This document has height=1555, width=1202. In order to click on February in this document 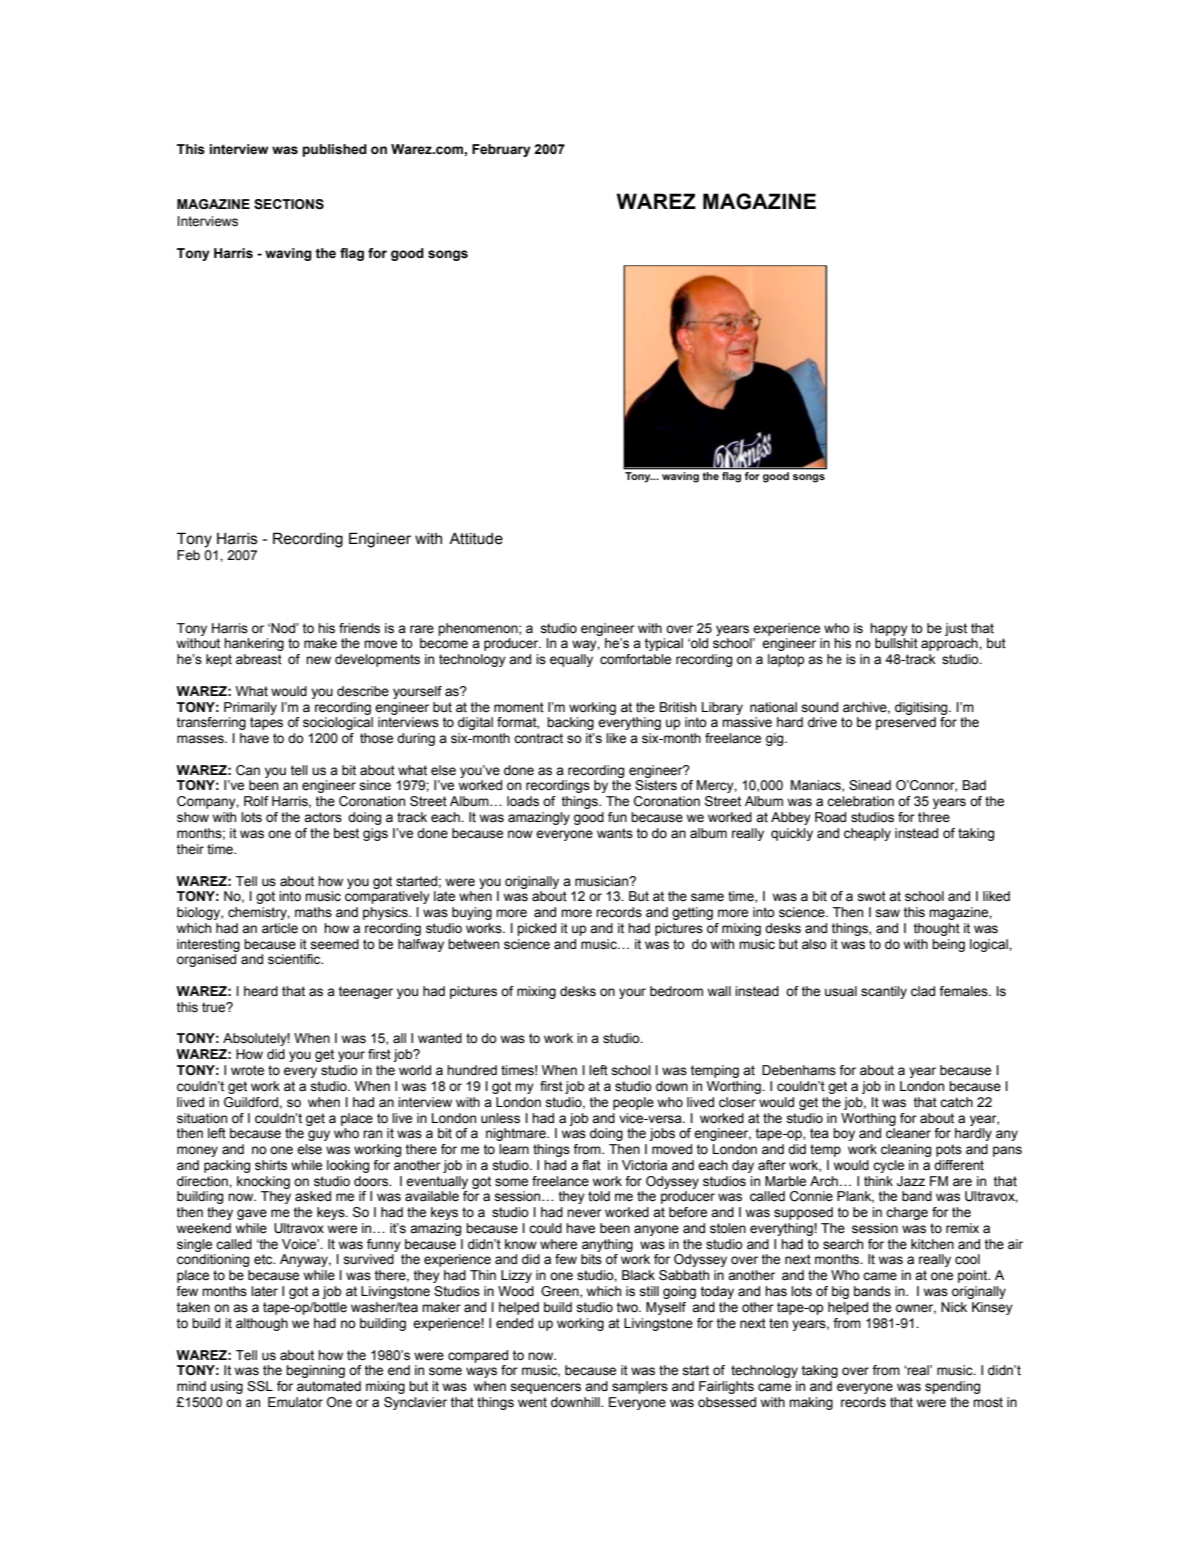, I will do `click(501, 150)`.
